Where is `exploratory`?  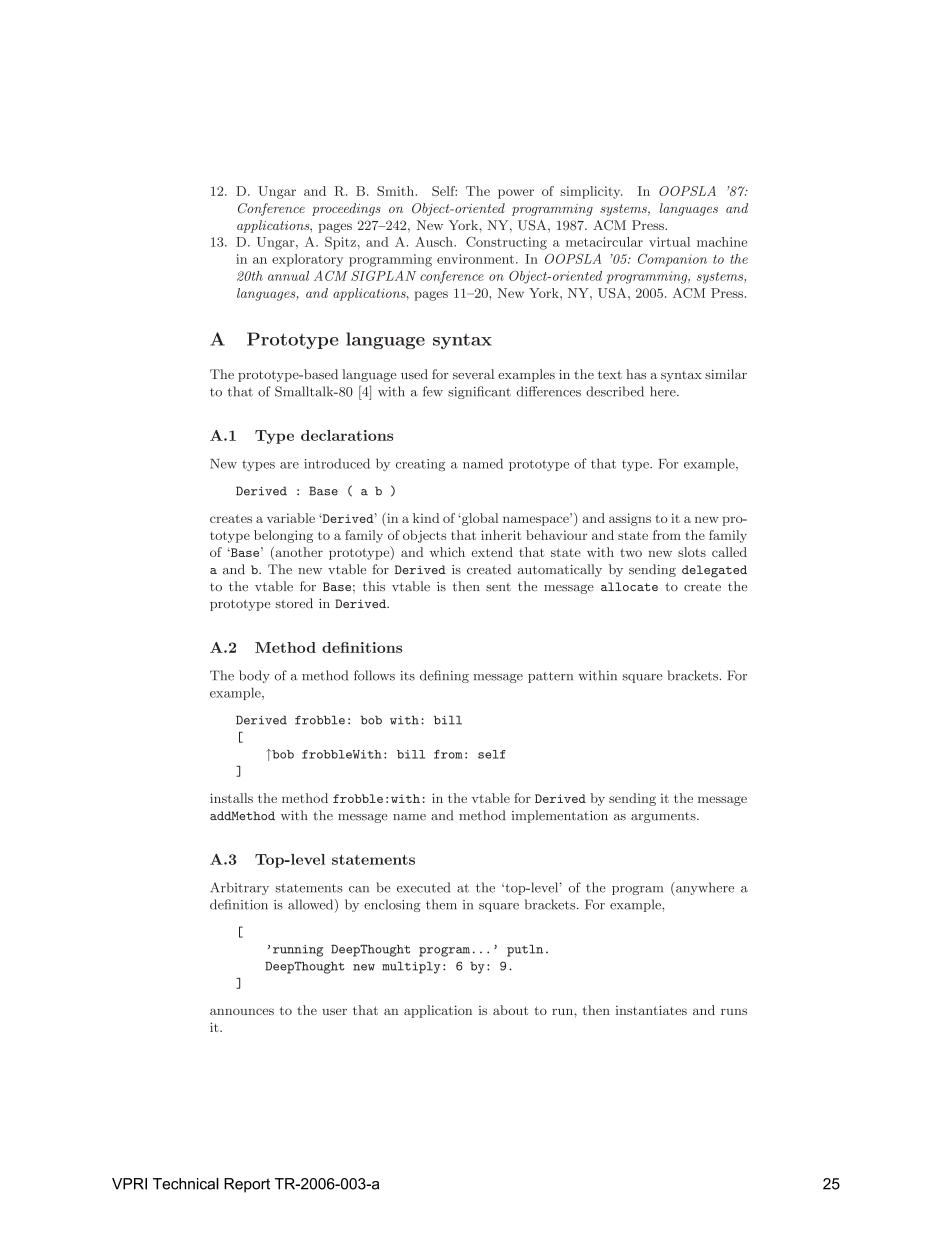 exploratory is located at coordinates (307, 260).
